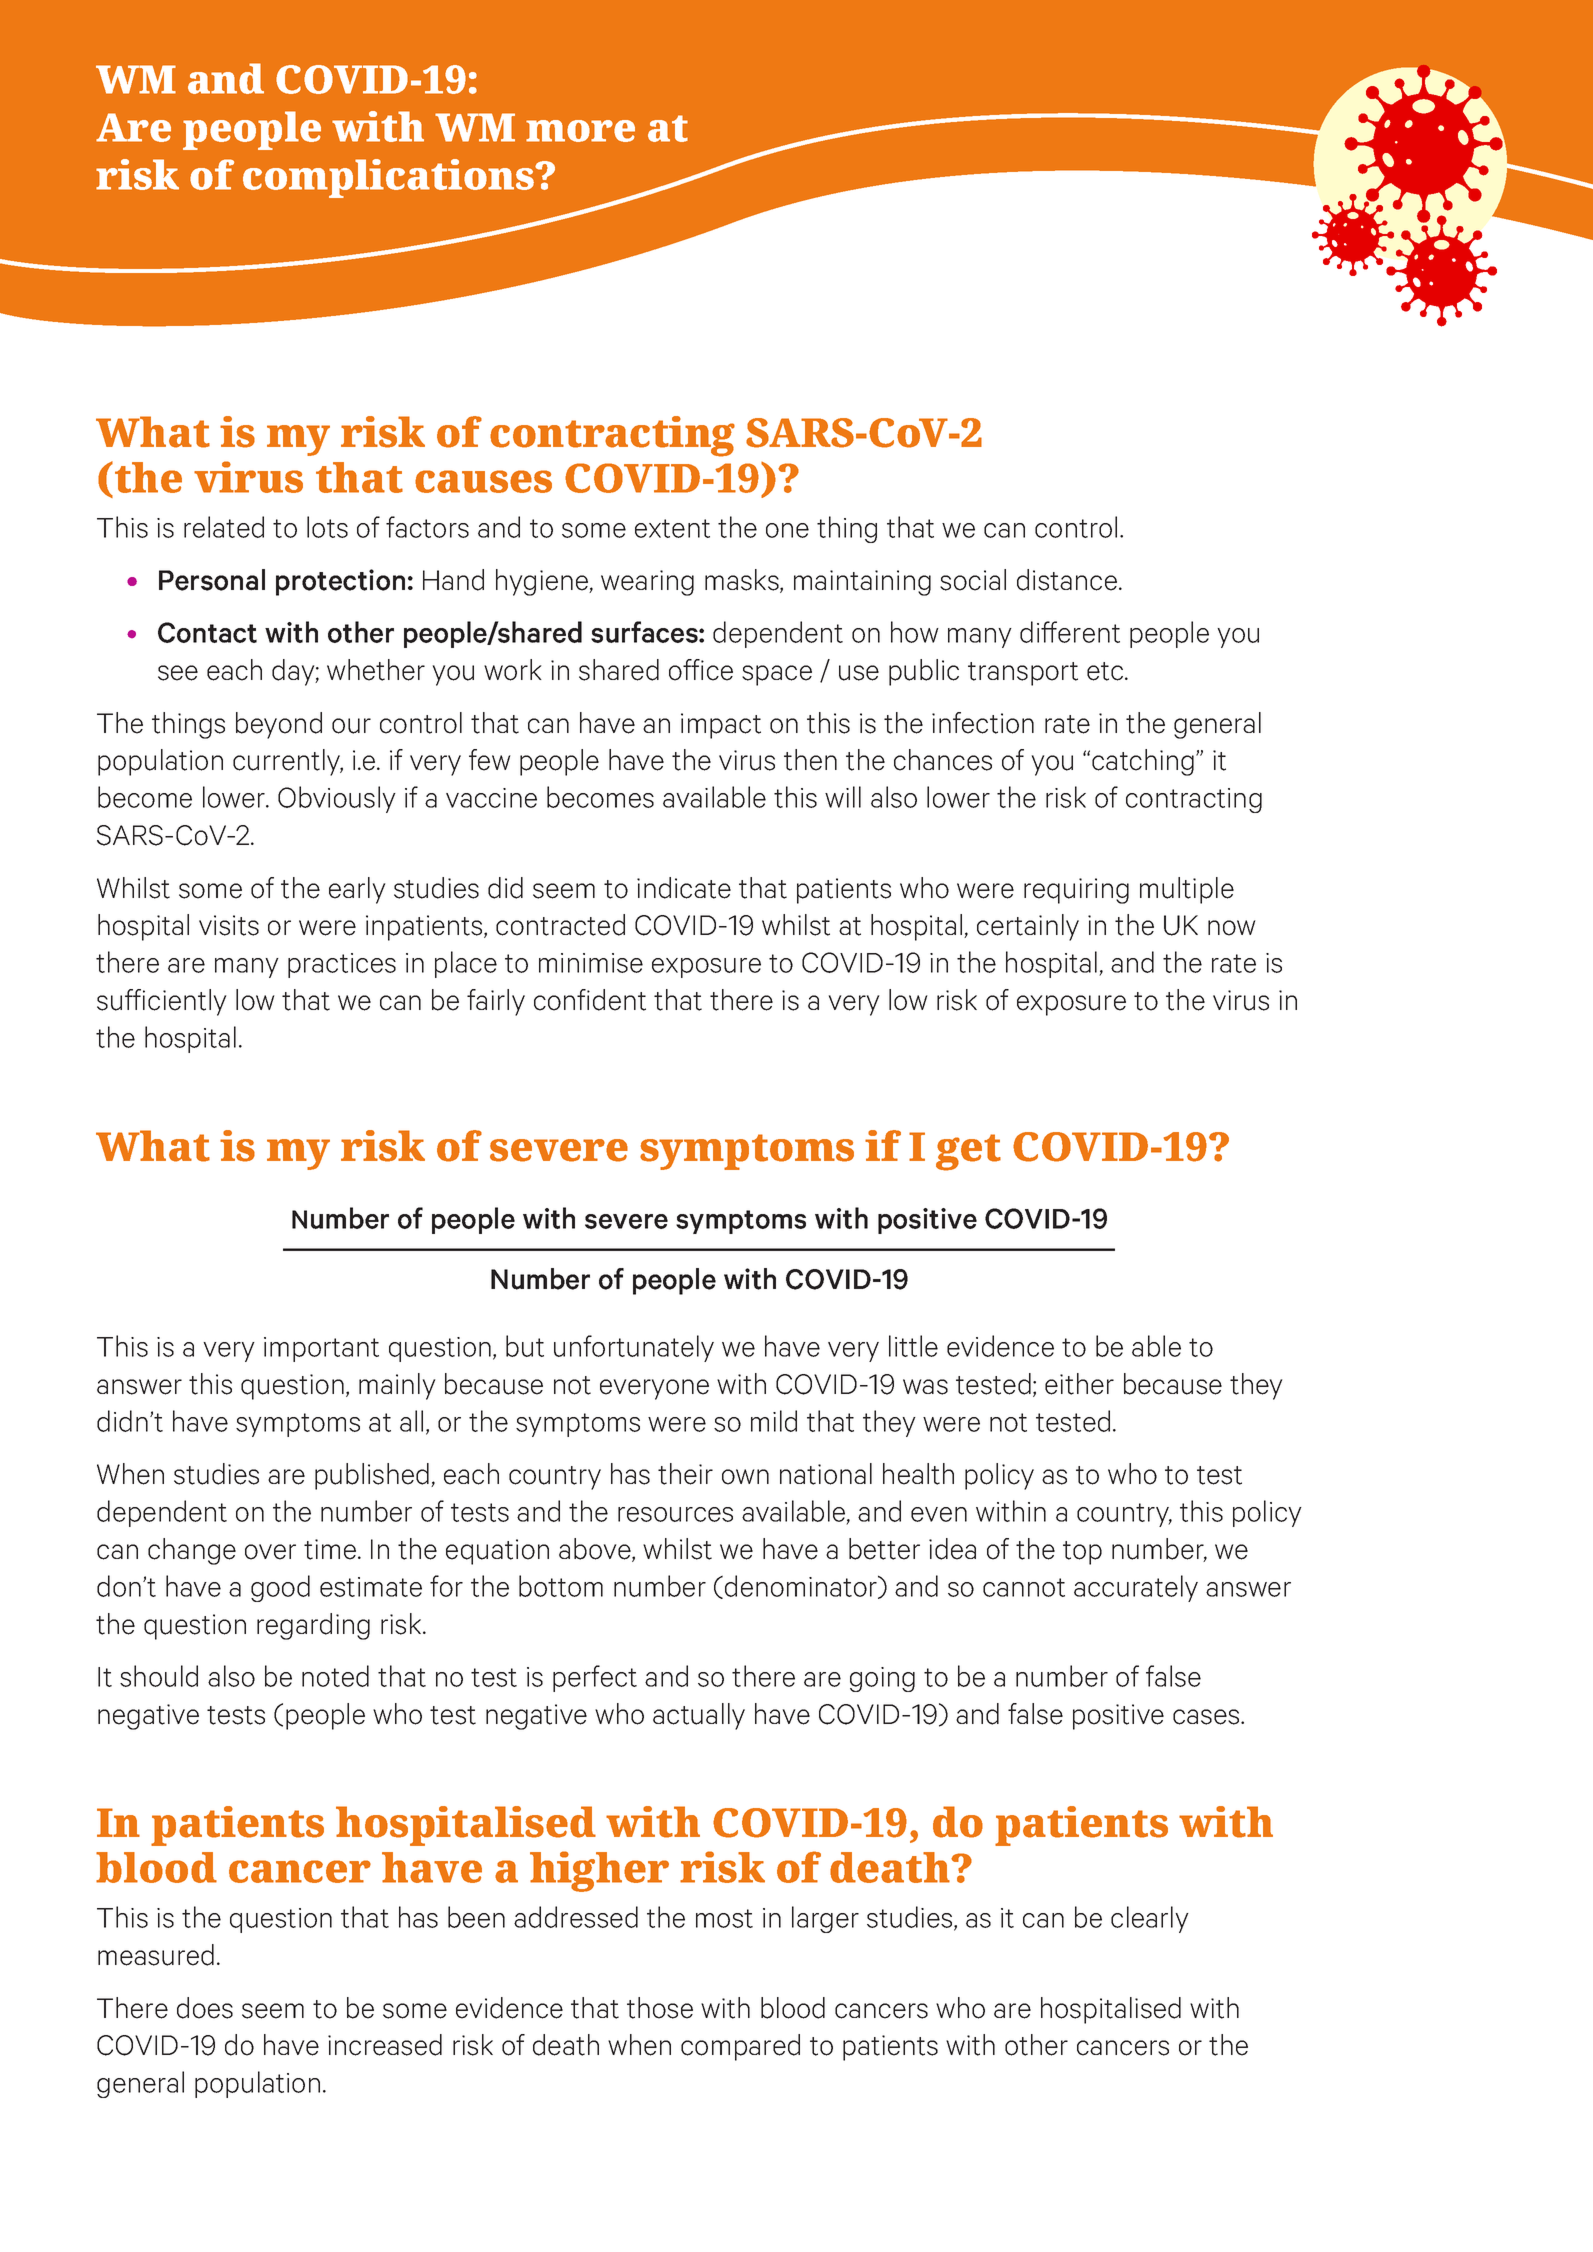 The width and height of the document is (1593, 2252). Describe the element at coordinates (389, 178) in the document. I see `complications` at that location.
